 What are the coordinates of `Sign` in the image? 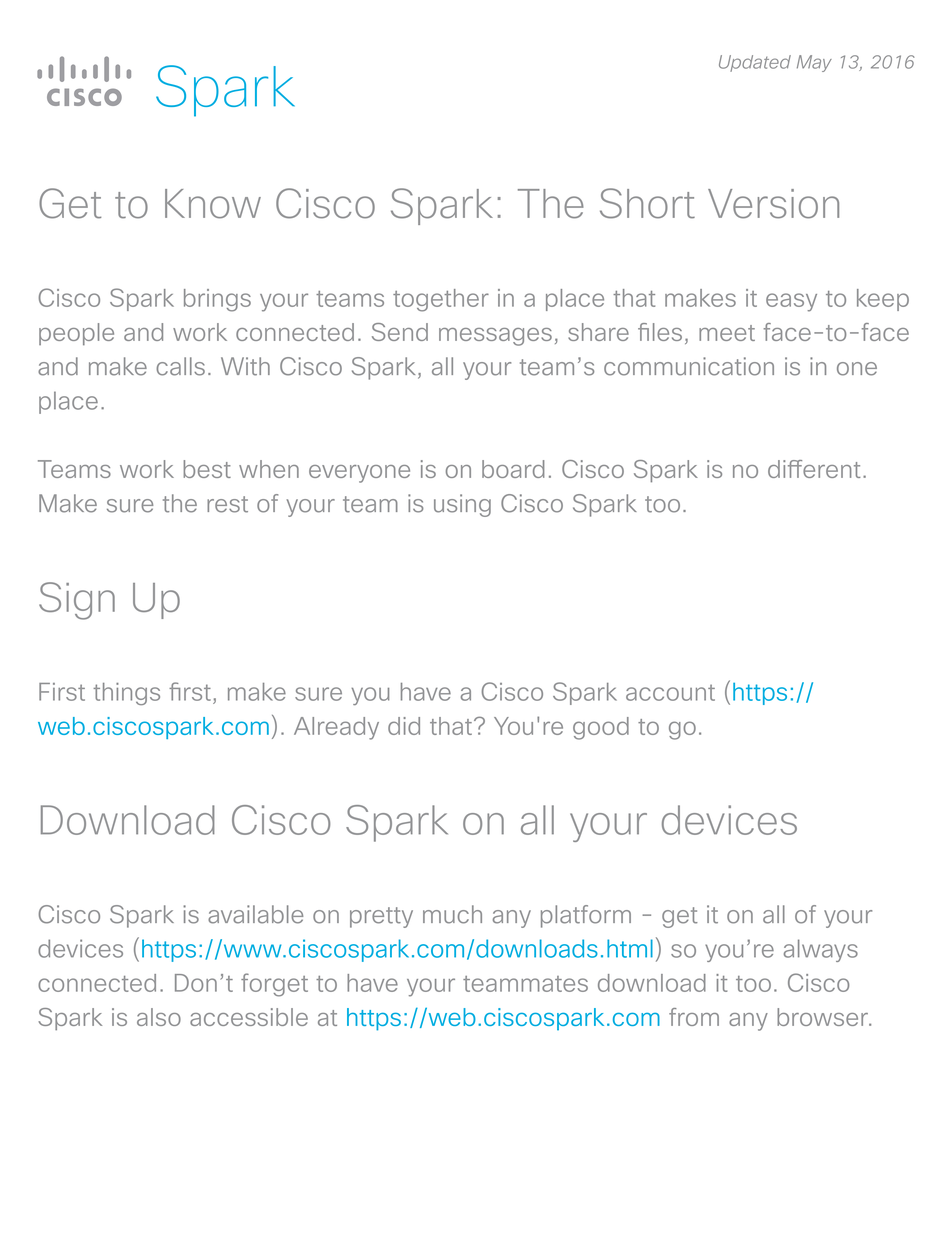 It's located at (77, 601).
